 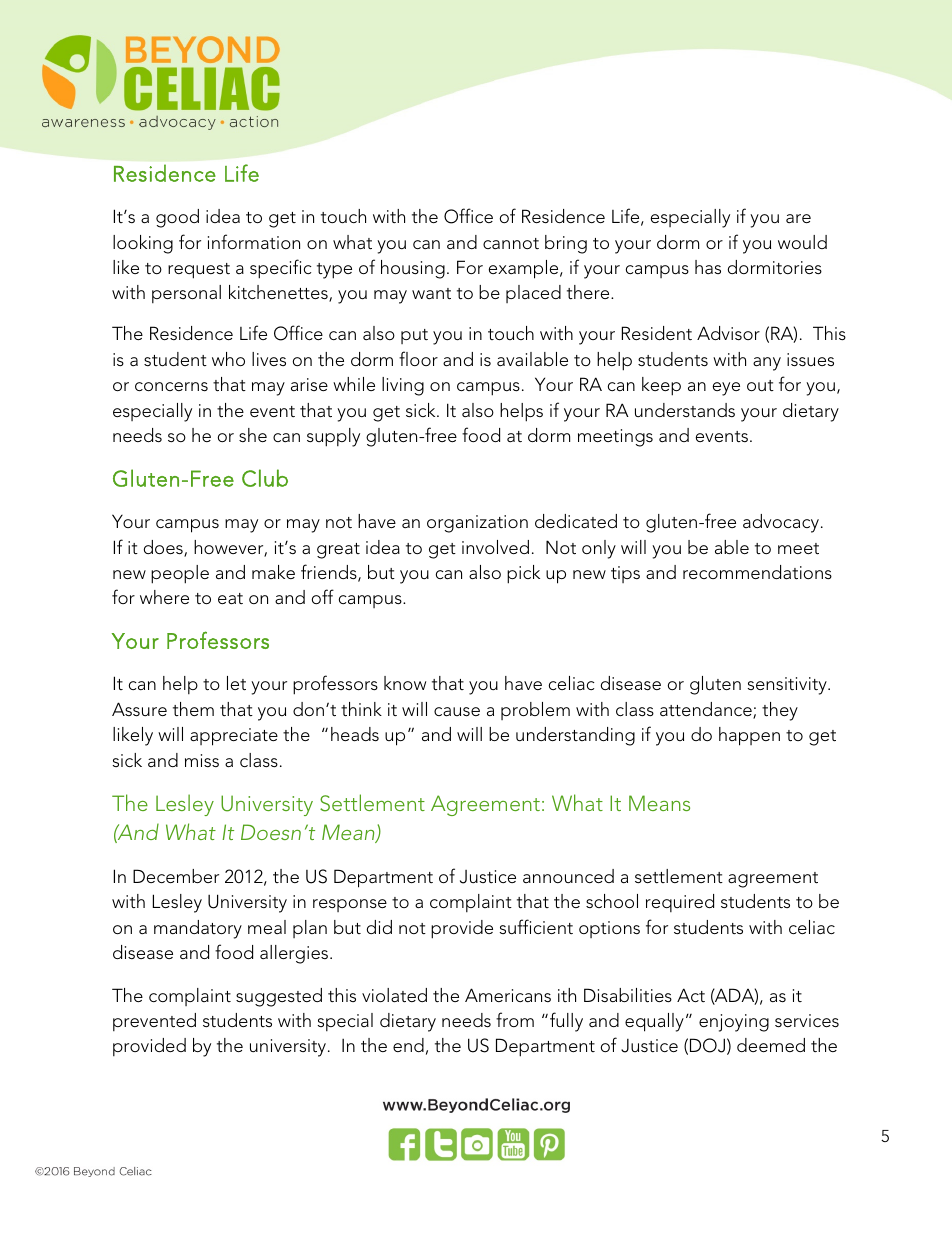 What do you see at coordinates (254, 241) in the image?
I see `information` at bounding box center [254, 241].
